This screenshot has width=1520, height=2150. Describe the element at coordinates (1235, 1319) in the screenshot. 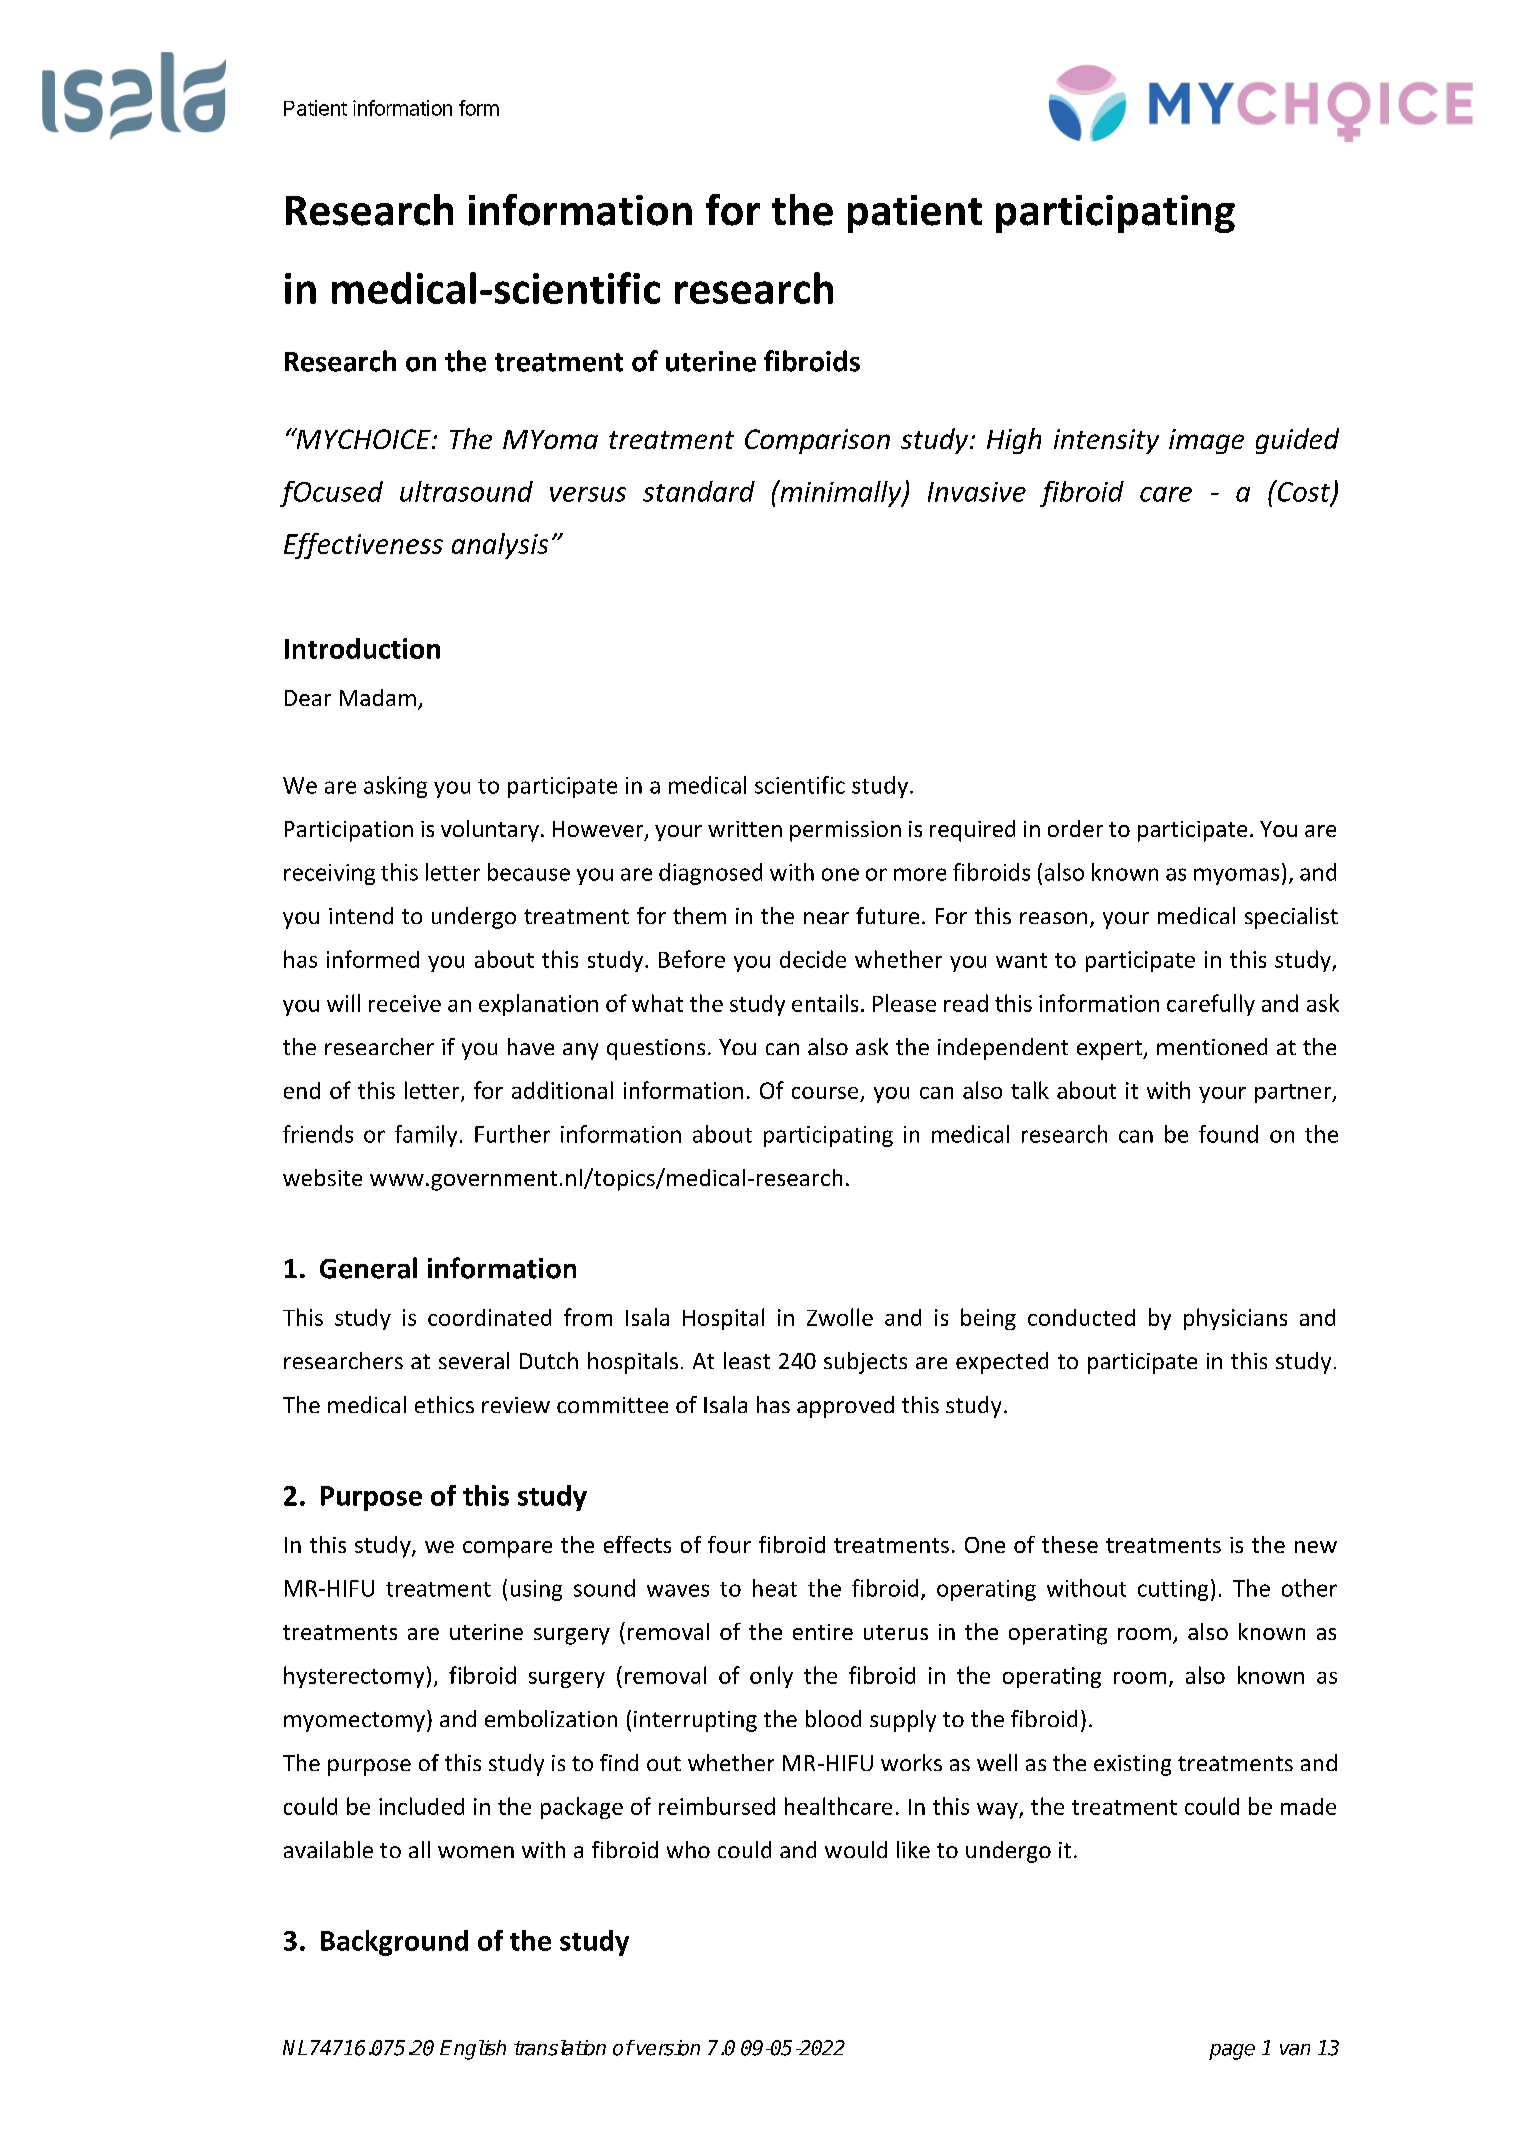

I see `physicians` at that location.
